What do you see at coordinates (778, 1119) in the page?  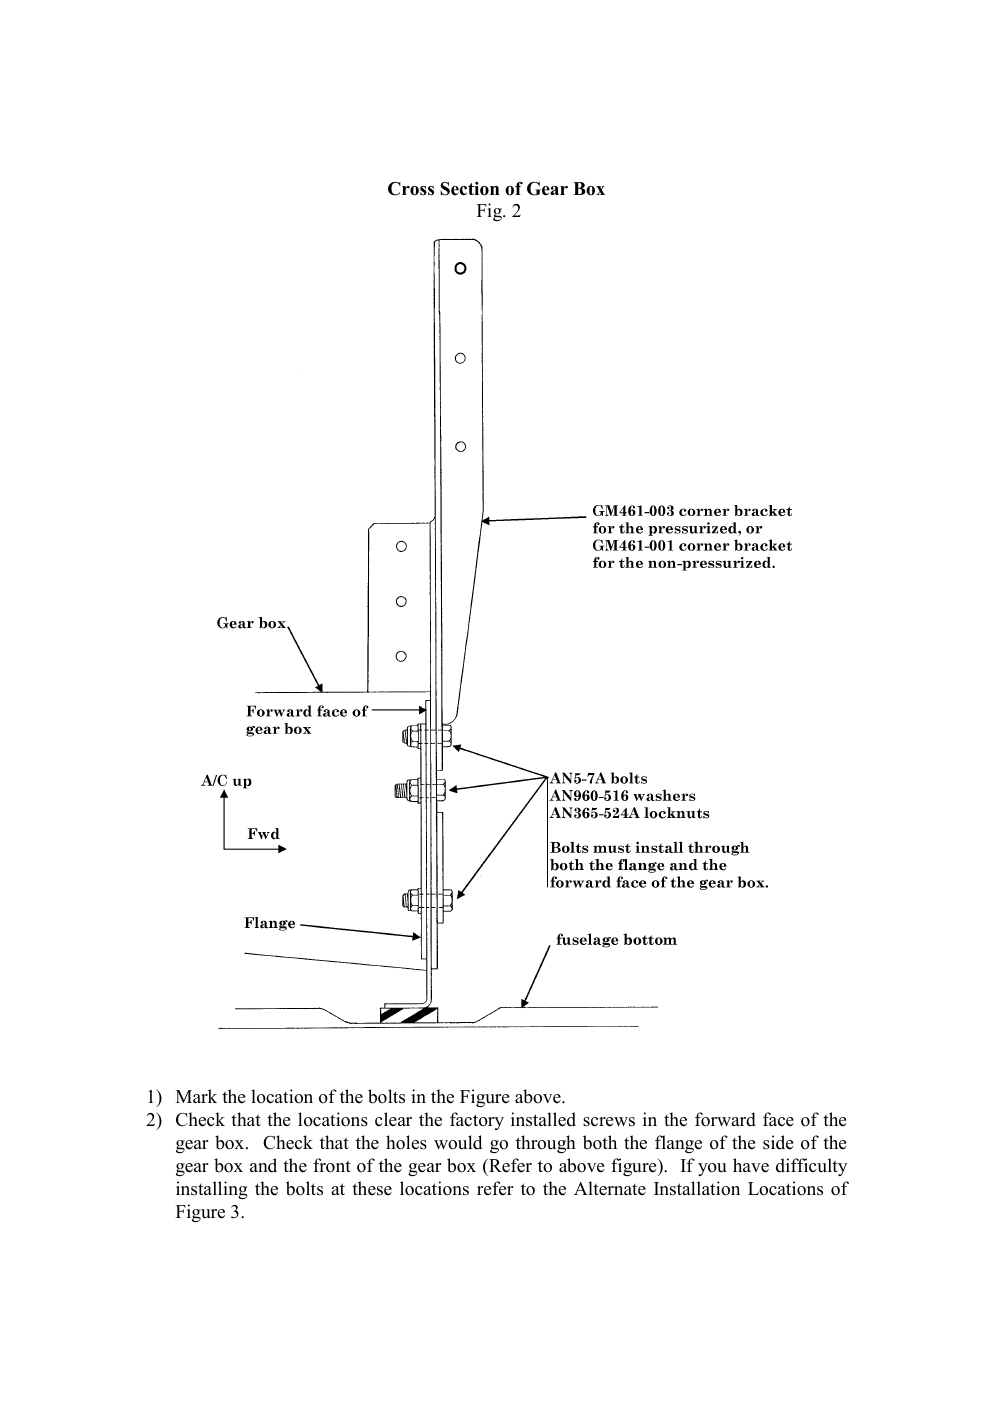 I see `face` at bounding box center [778, 1119].
